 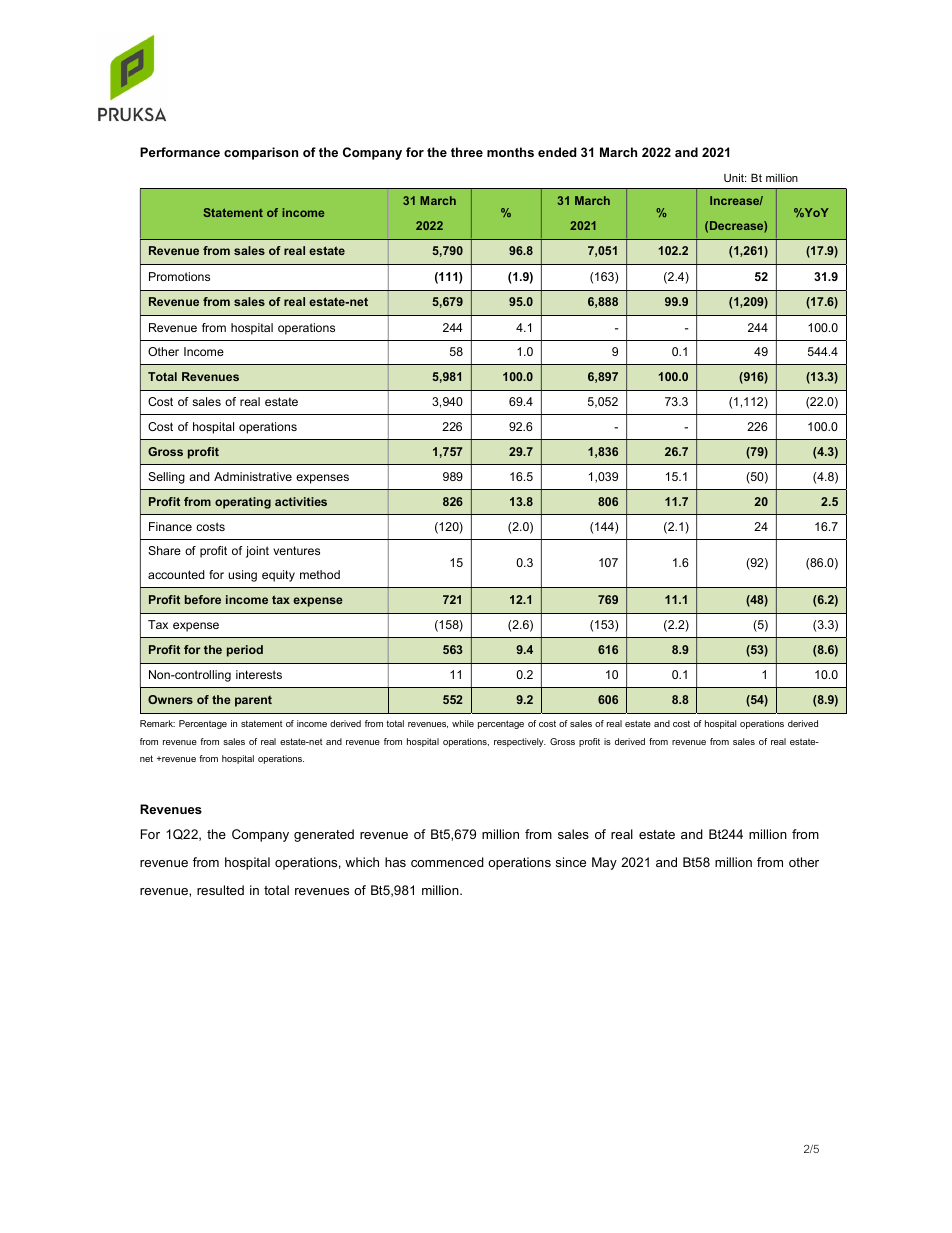 I want to click on respectively, so click(x=520, y=742).
